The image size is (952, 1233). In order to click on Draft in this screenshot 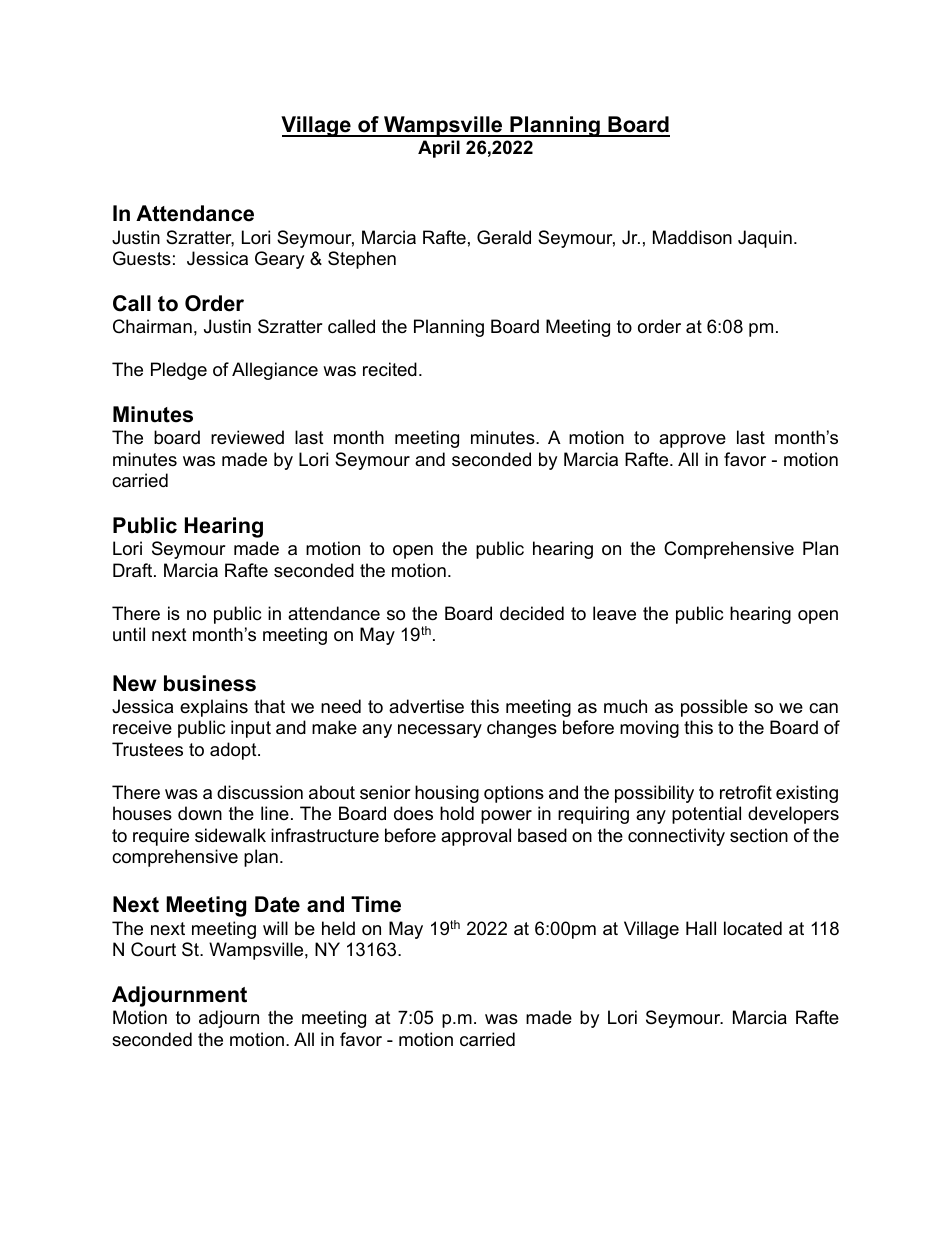, I will do `click(134, 570)`.
